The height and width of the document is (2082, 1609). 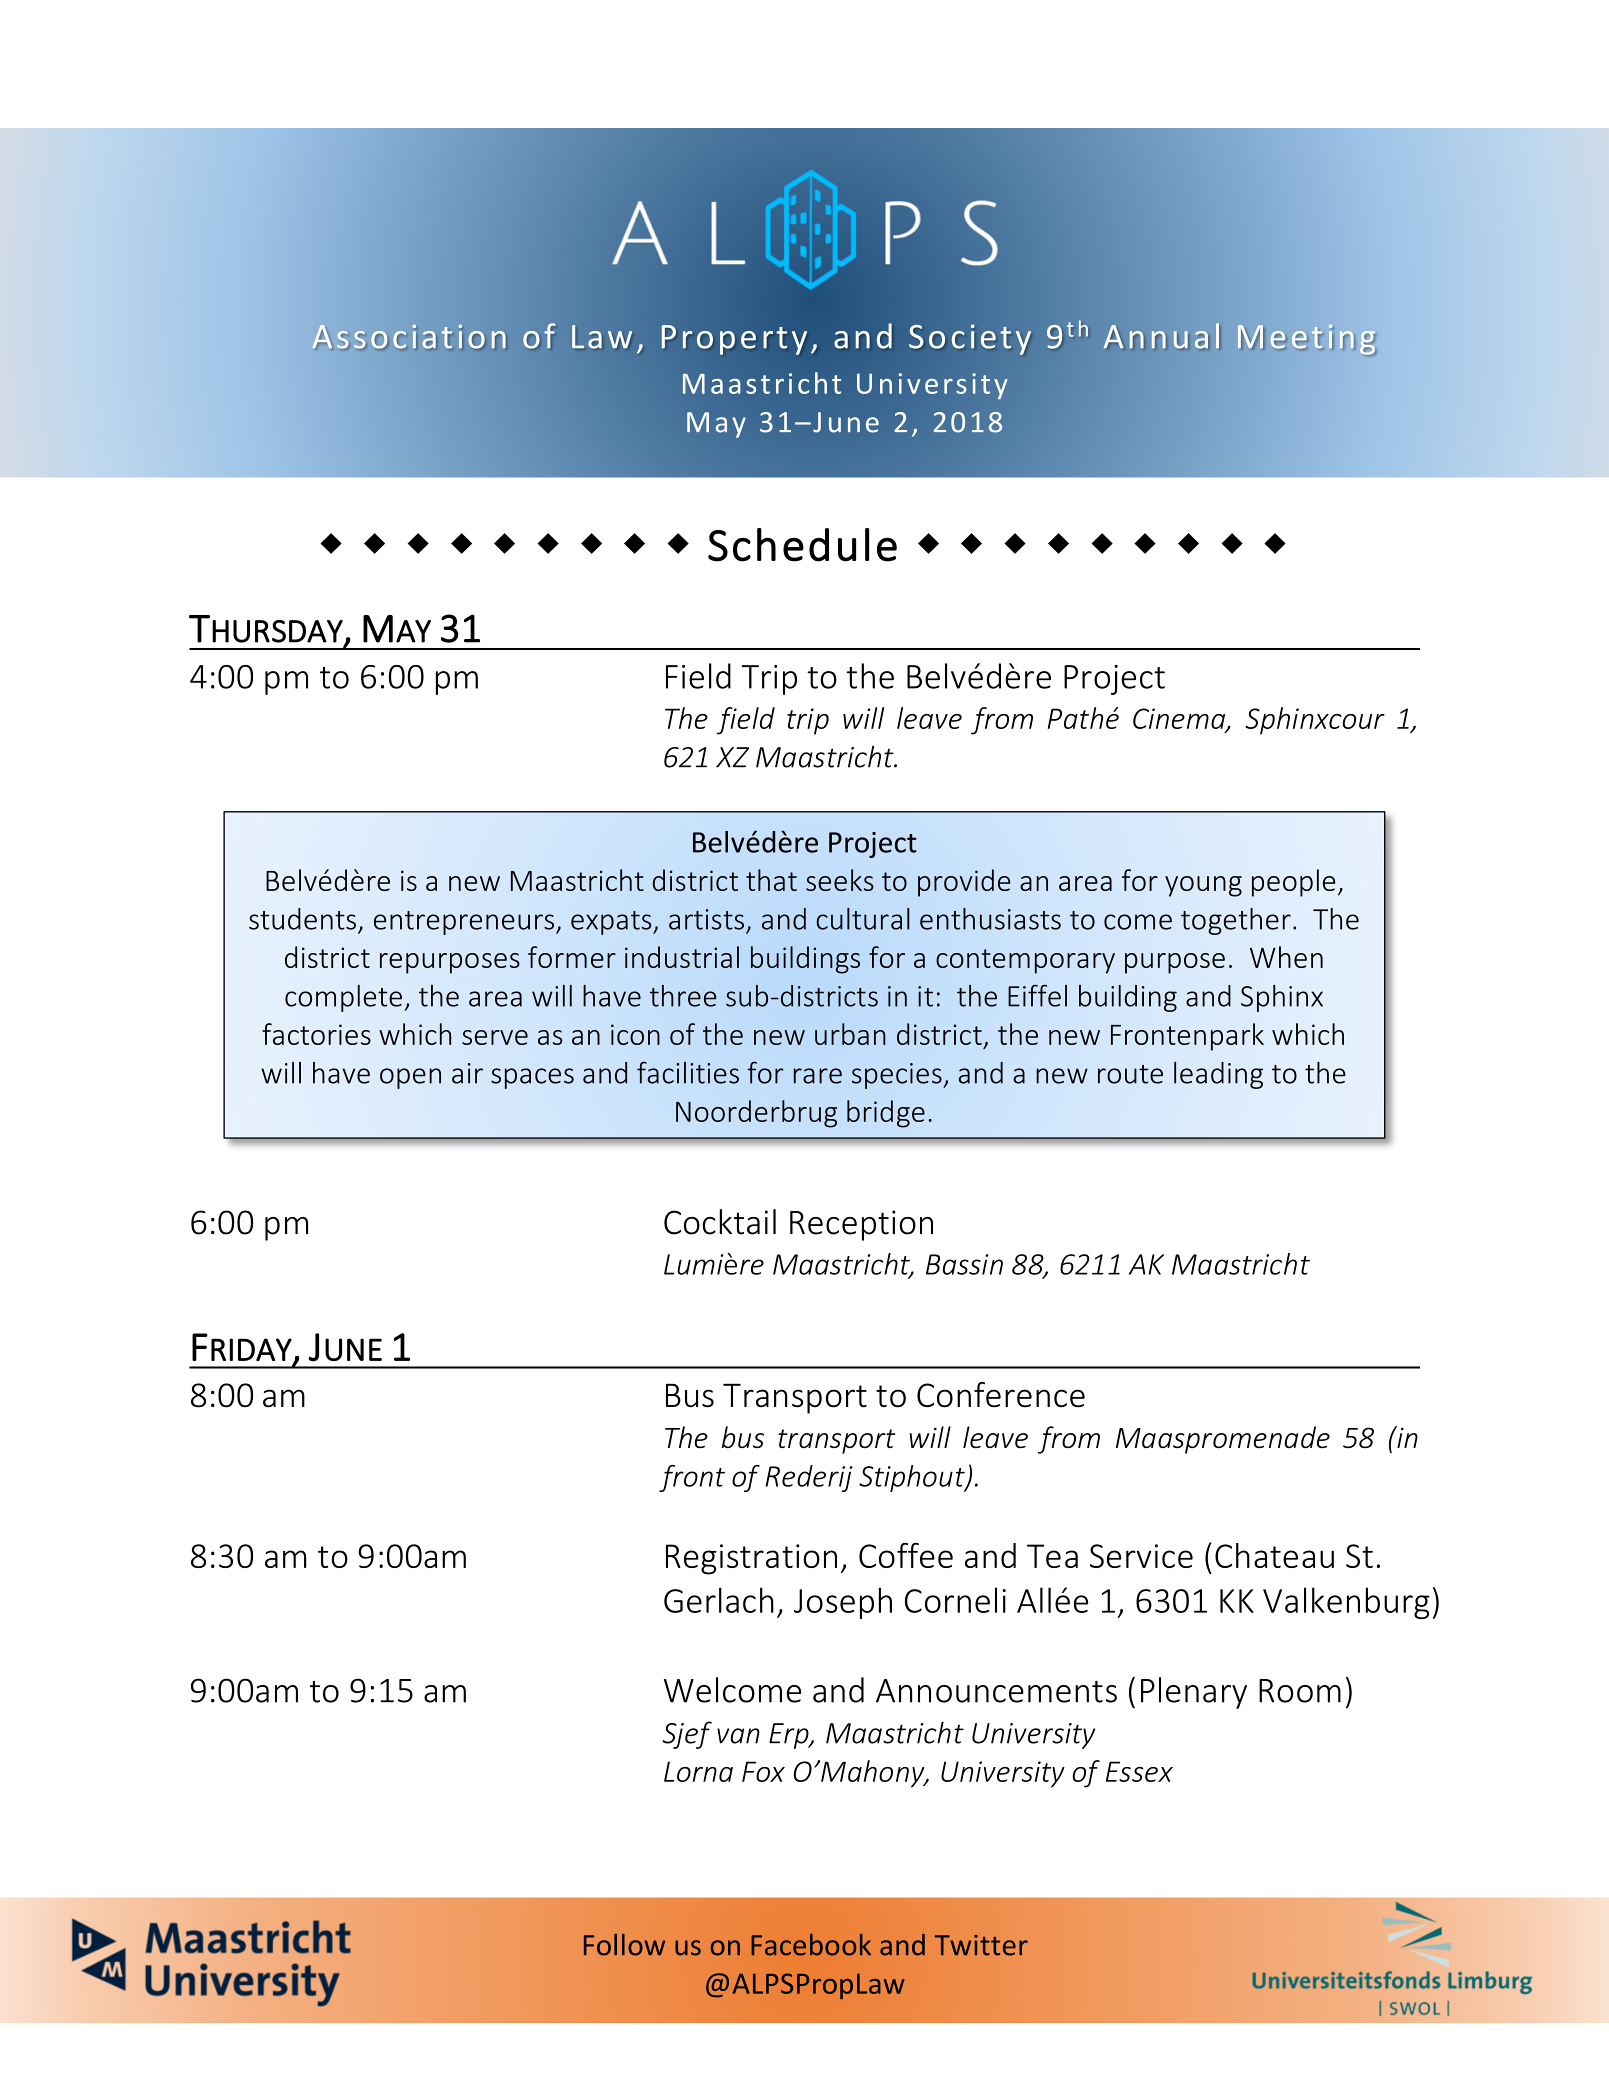 I want to click on young, so click(x=1203, y=886).
